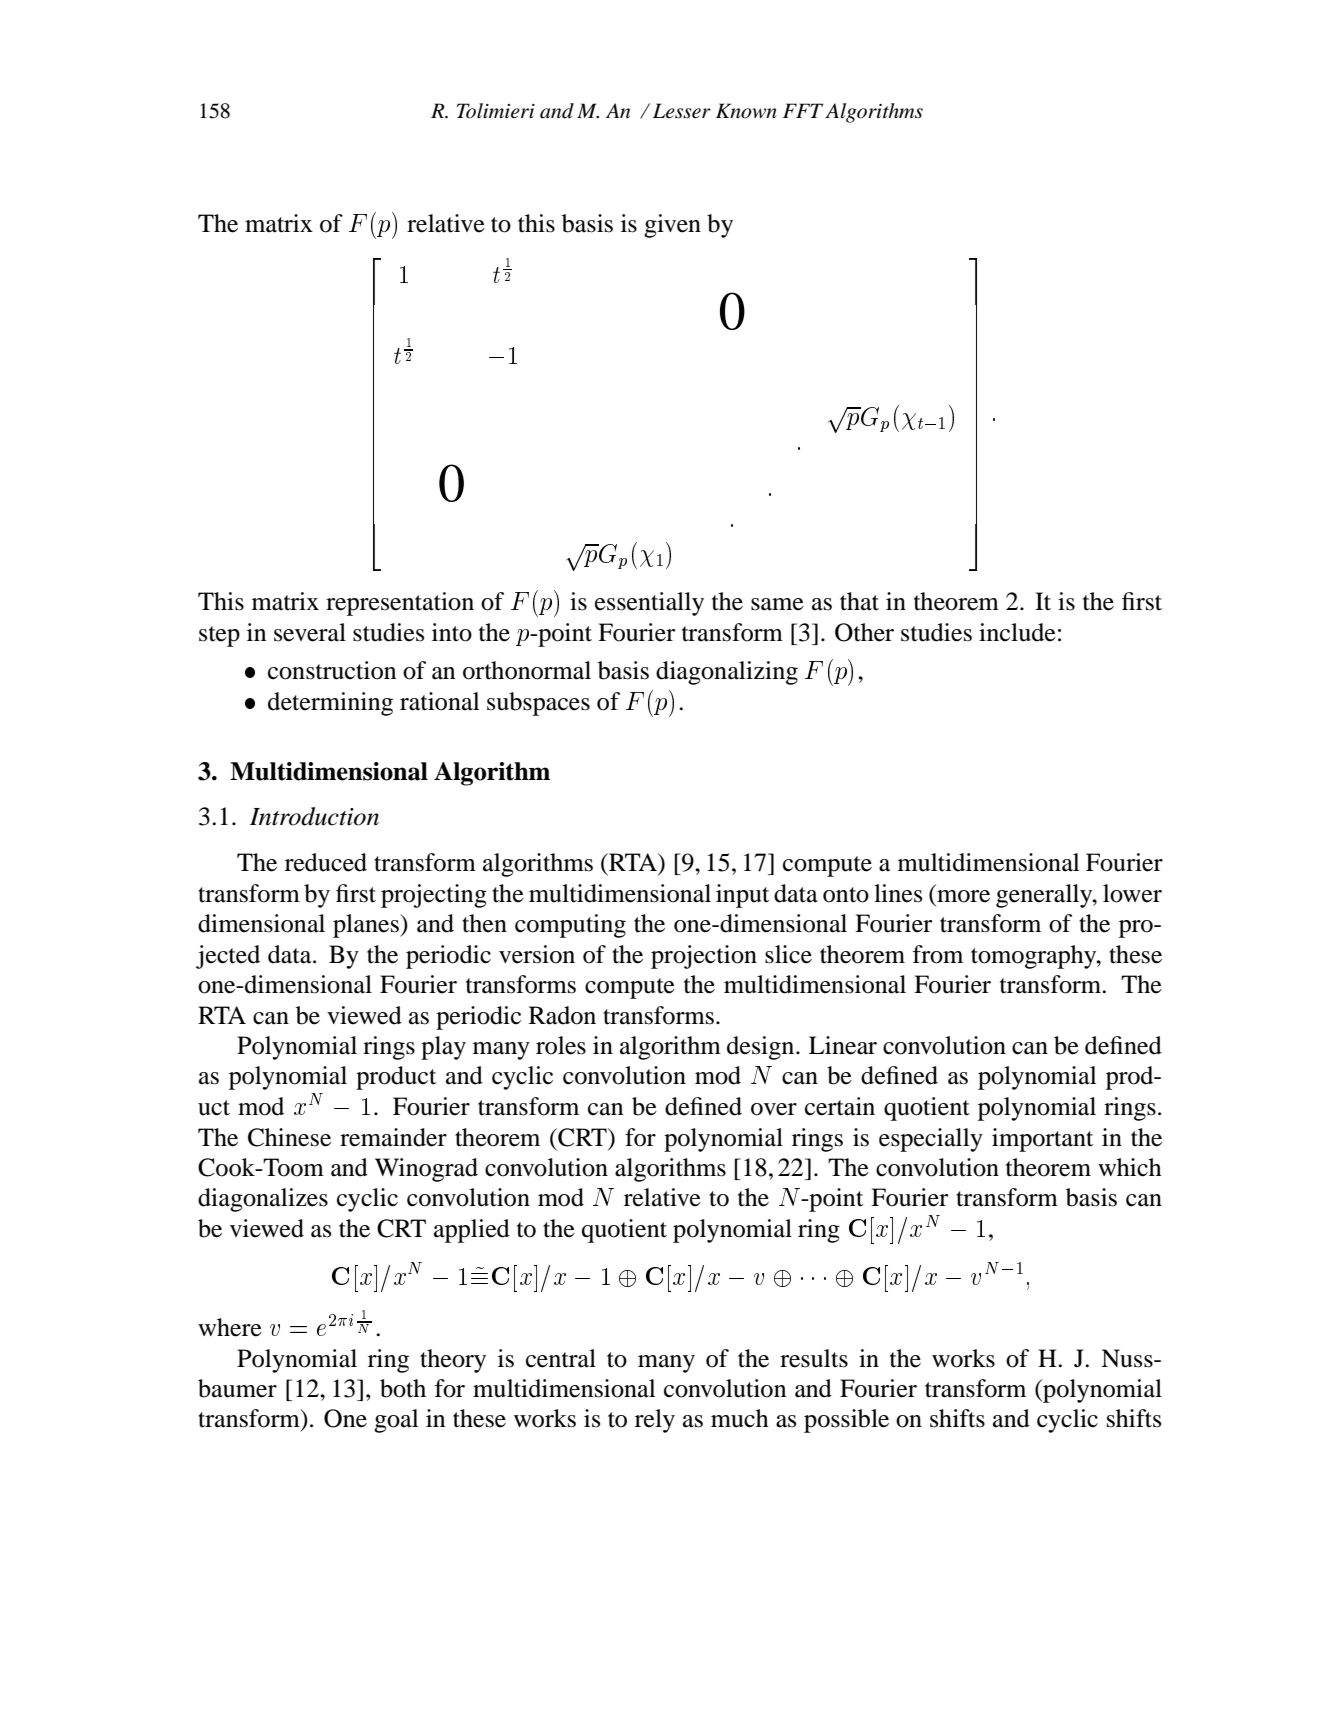 The width and height of the image is (1337, 1730). I want to click on given, so click(672, 226).
